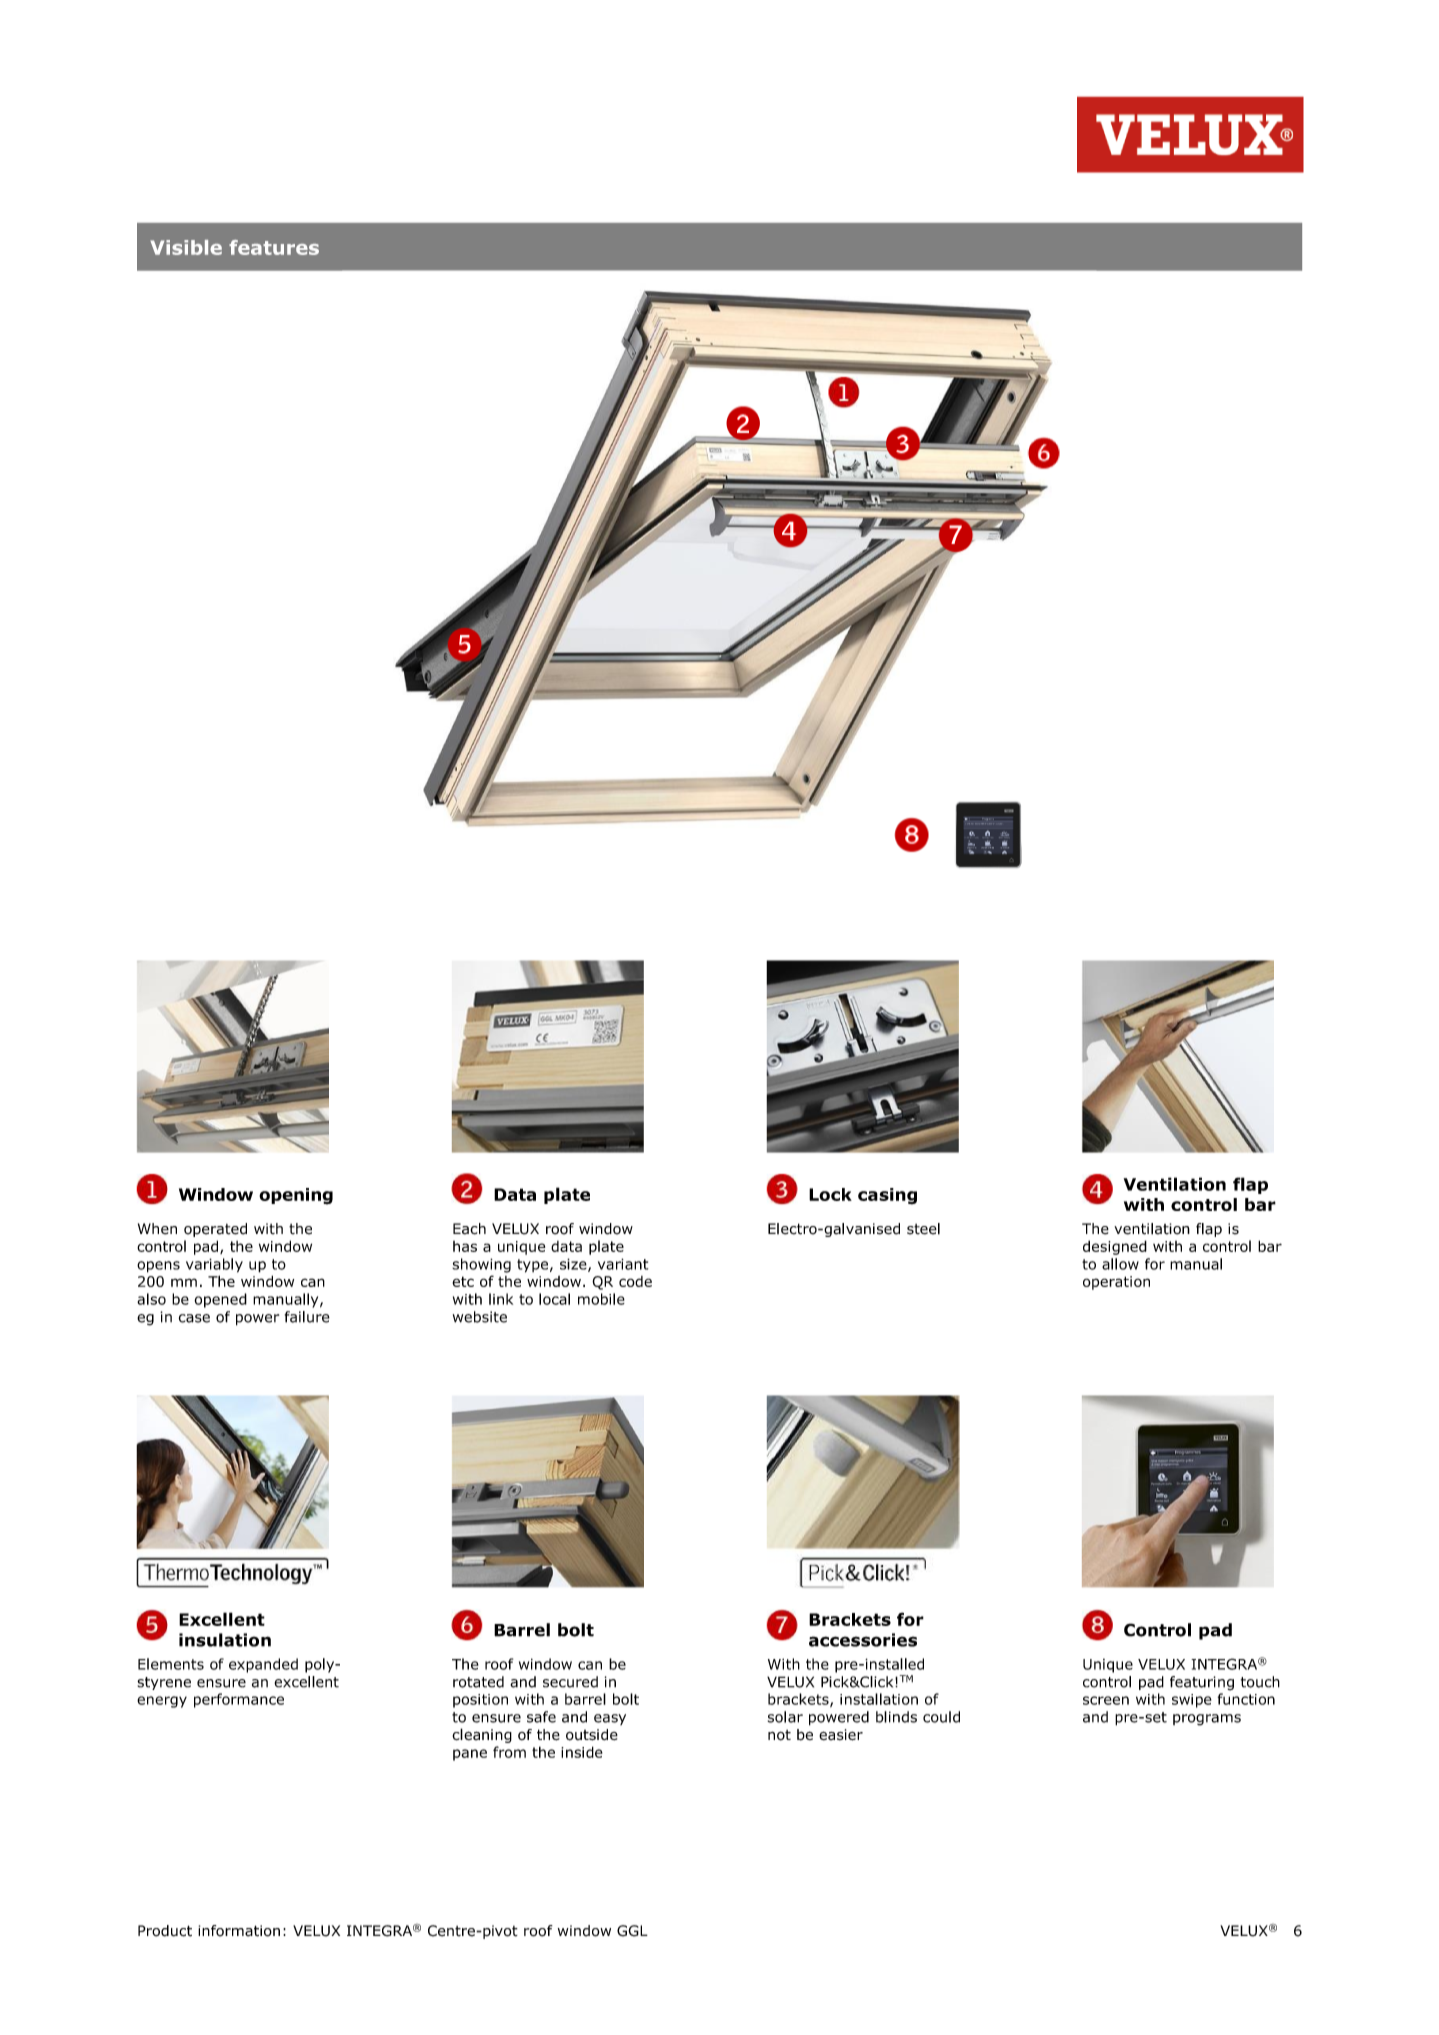  What do you see at coordinates (1115, 1247) in the document?
I see `designed` at bounding box center [1115, 1247].
